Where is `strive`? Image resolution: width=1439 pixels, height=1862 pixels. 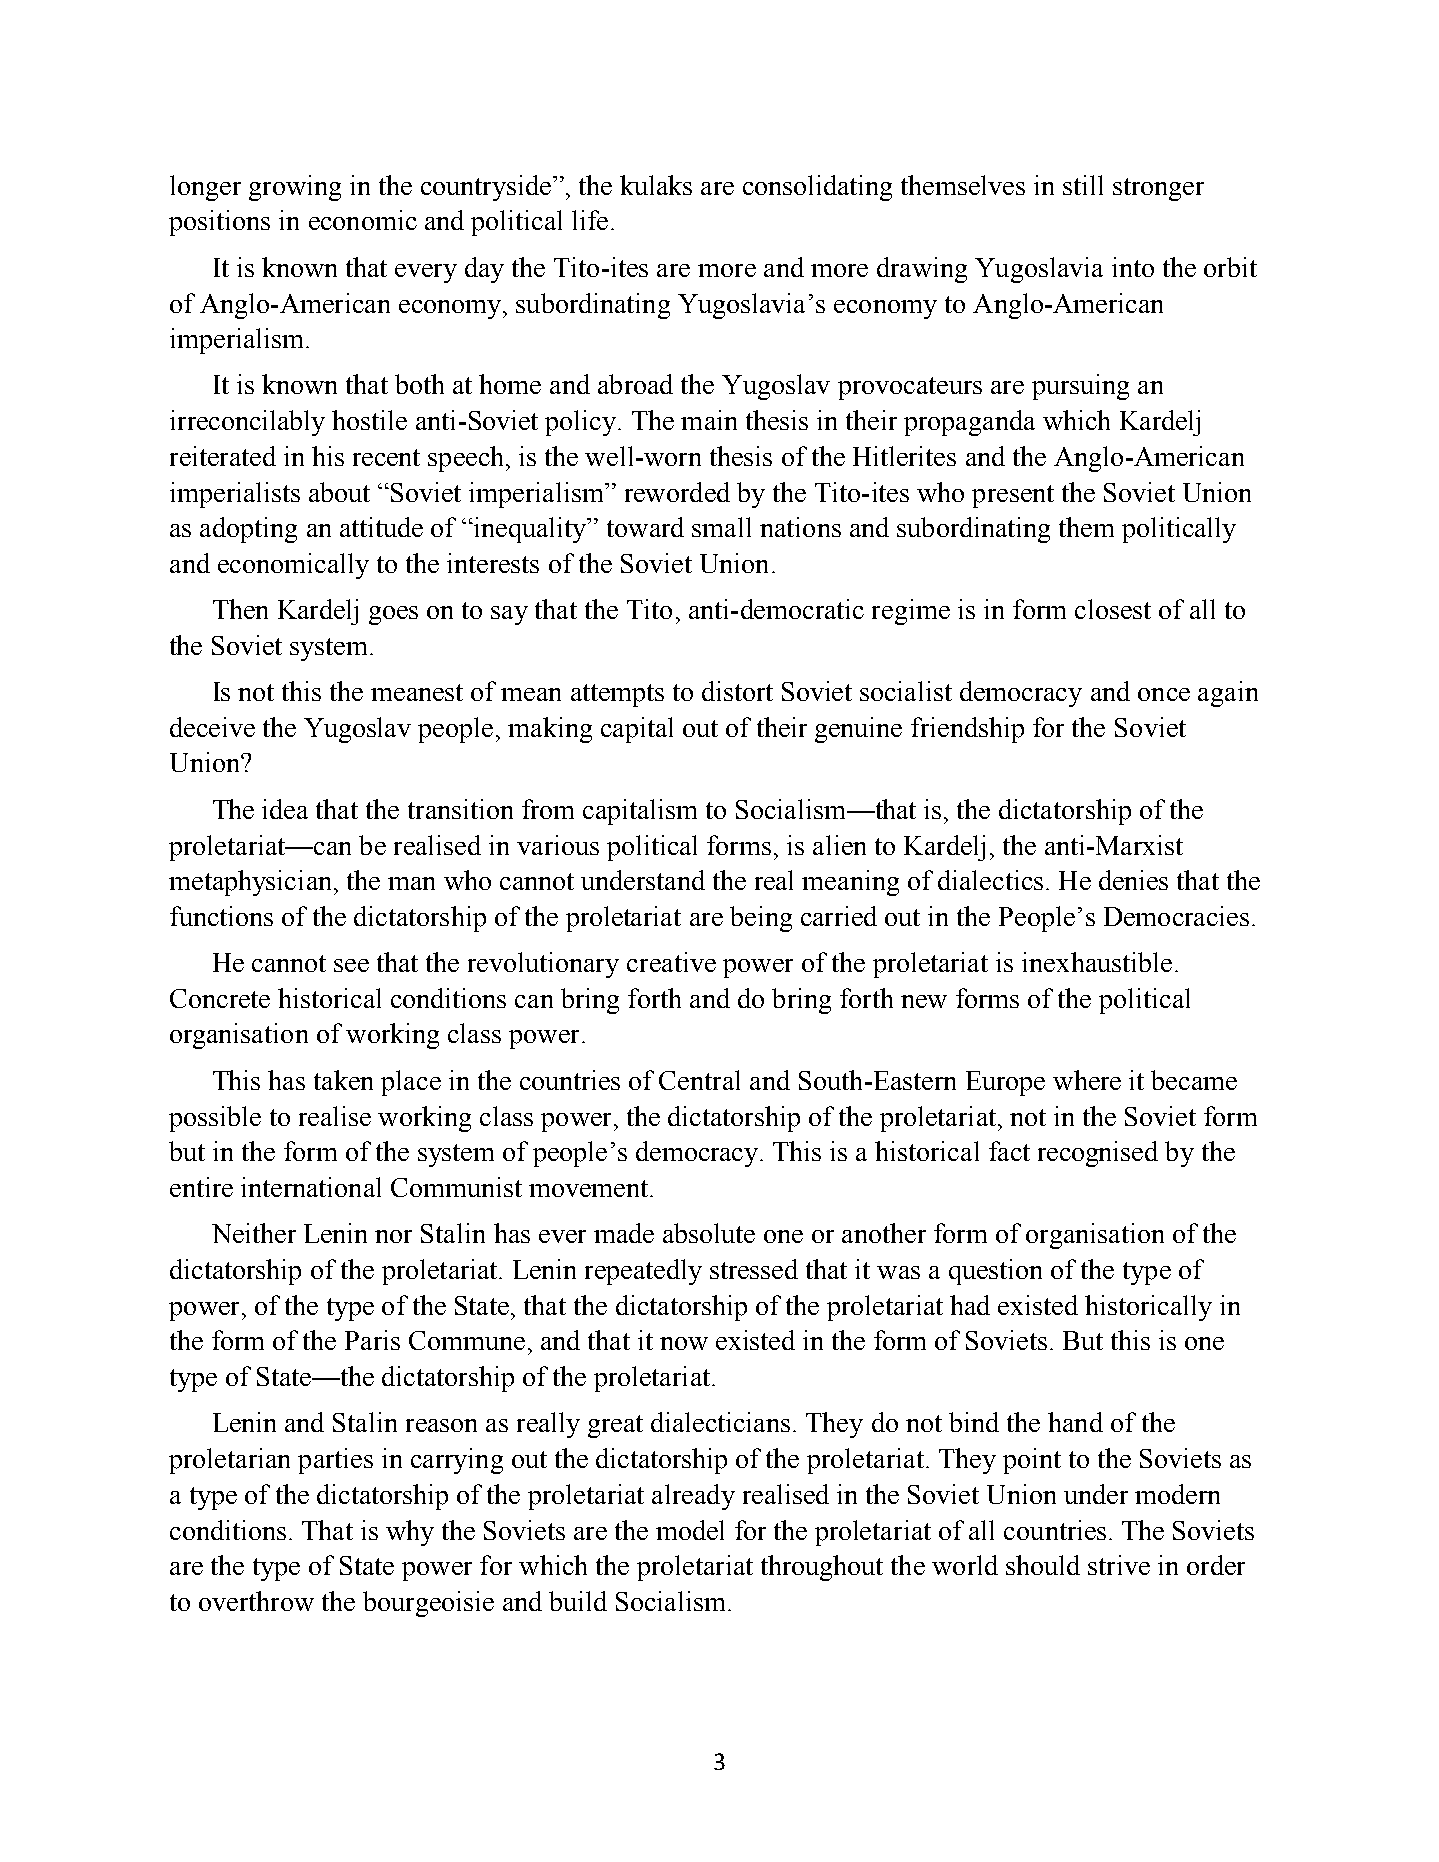 strive is located at coordinates (1119, 1565).
